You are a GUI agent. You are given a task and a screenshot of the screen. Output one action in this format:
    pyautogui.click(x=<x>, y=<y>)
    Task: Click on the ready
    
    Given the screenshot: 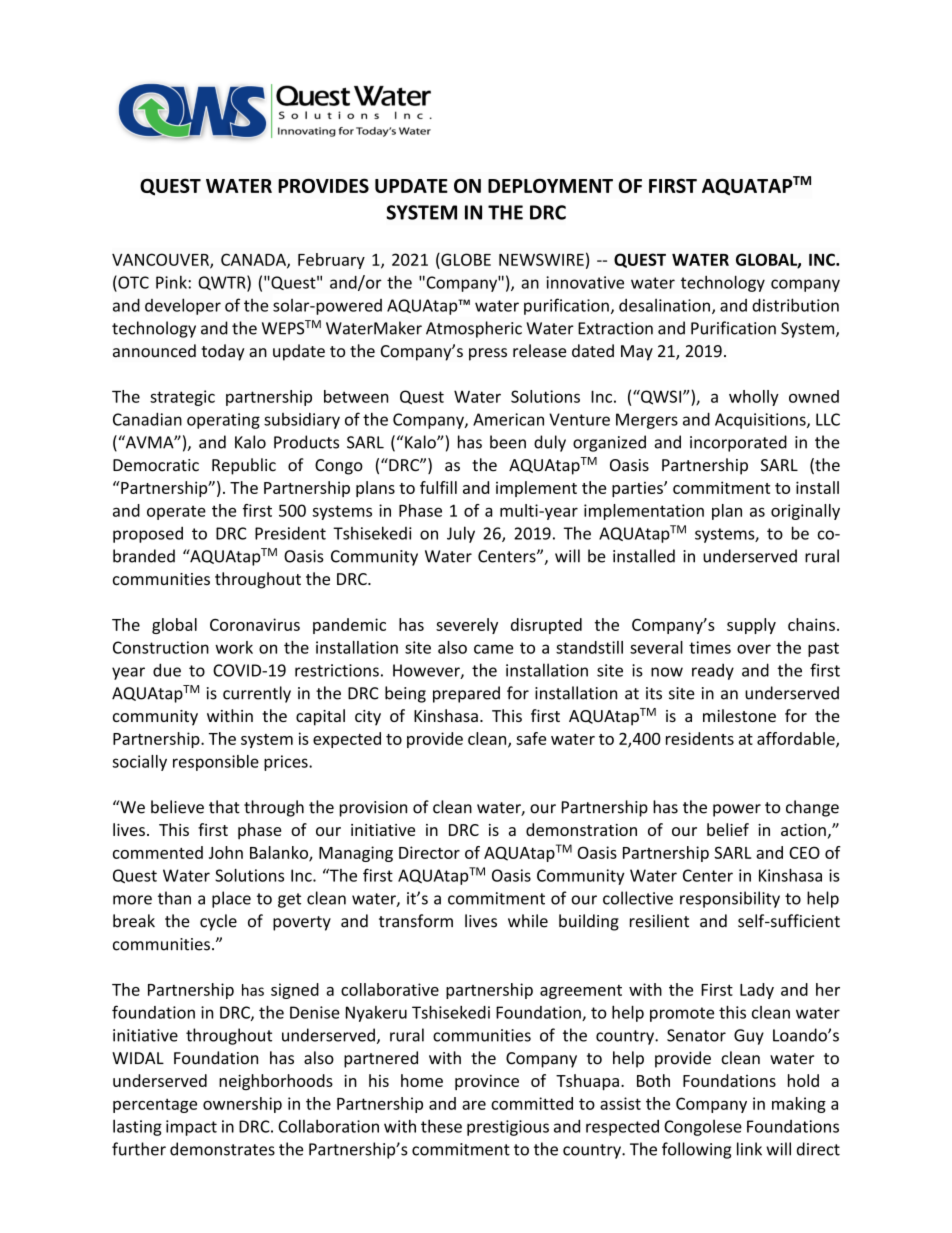 What is the action you would take?
    pyautogui.click(x=713, y=671)
